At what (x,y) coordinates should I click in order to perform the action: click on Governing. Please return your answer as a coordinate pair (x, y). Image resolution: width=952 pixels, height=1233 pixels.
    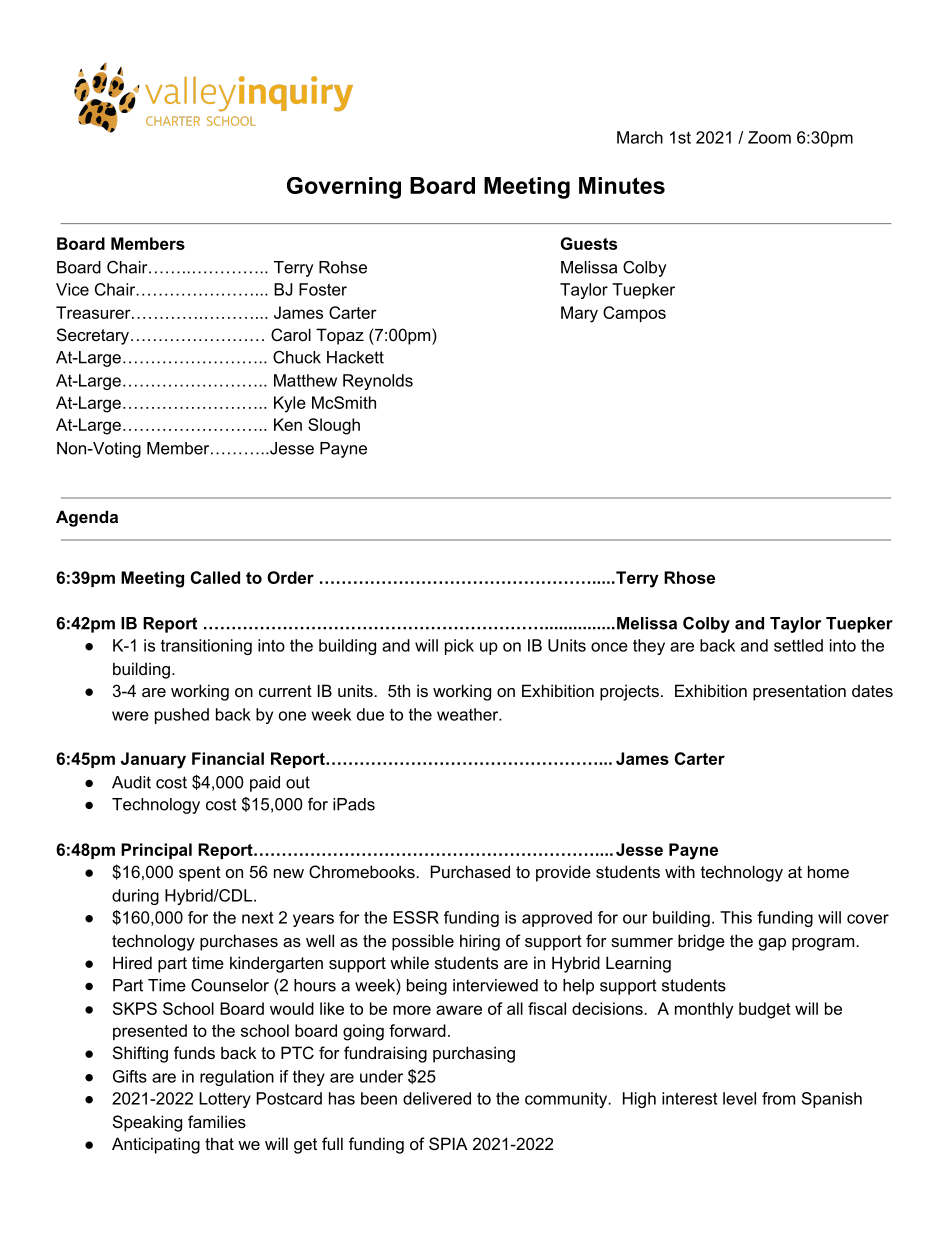
    Looking at the image, I should click on (344, 188).
